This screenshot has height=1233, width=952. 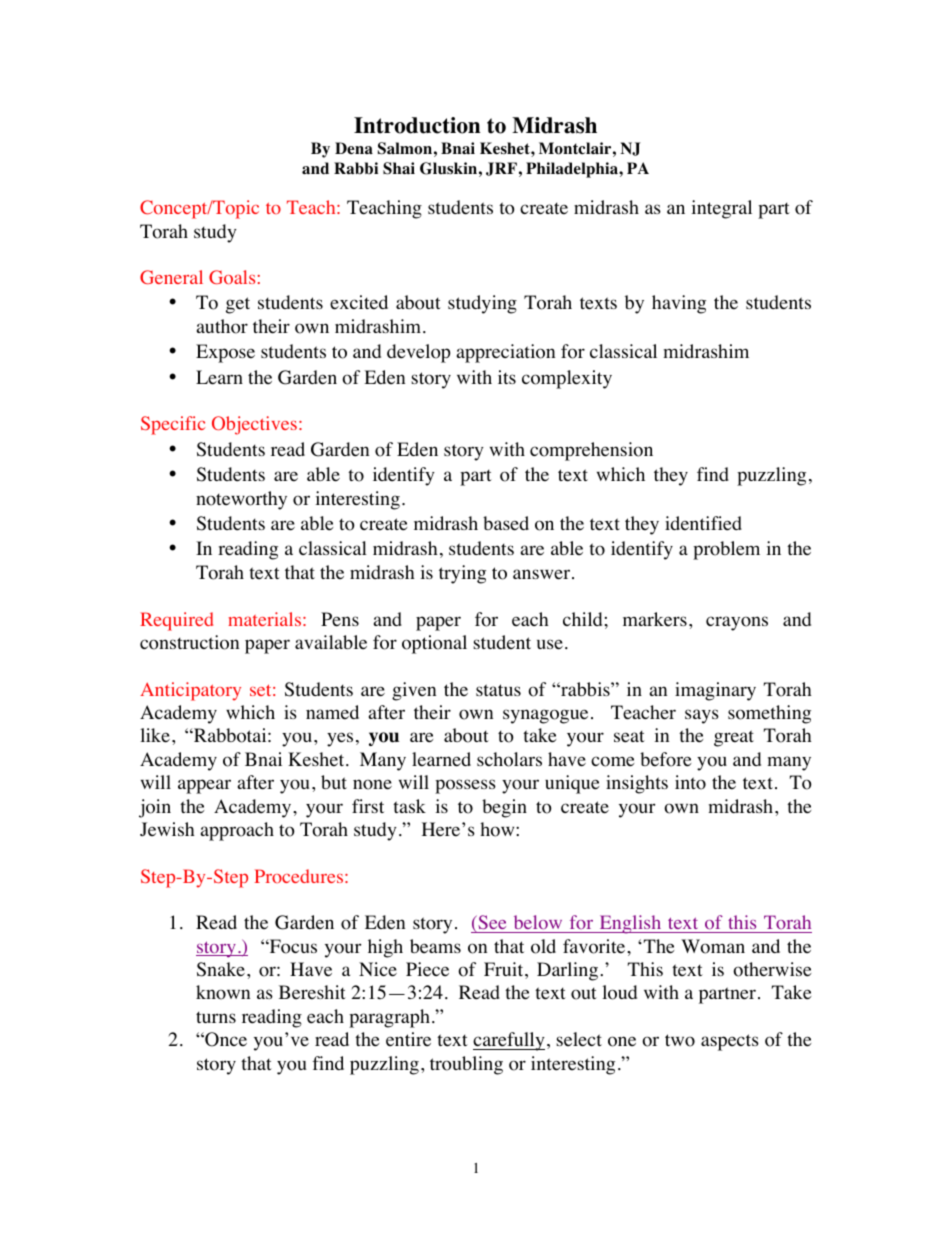 What do you see at coordinates (417, 125) in the screenshot?
I see `Introduction` at bounding box center [417, 125].
